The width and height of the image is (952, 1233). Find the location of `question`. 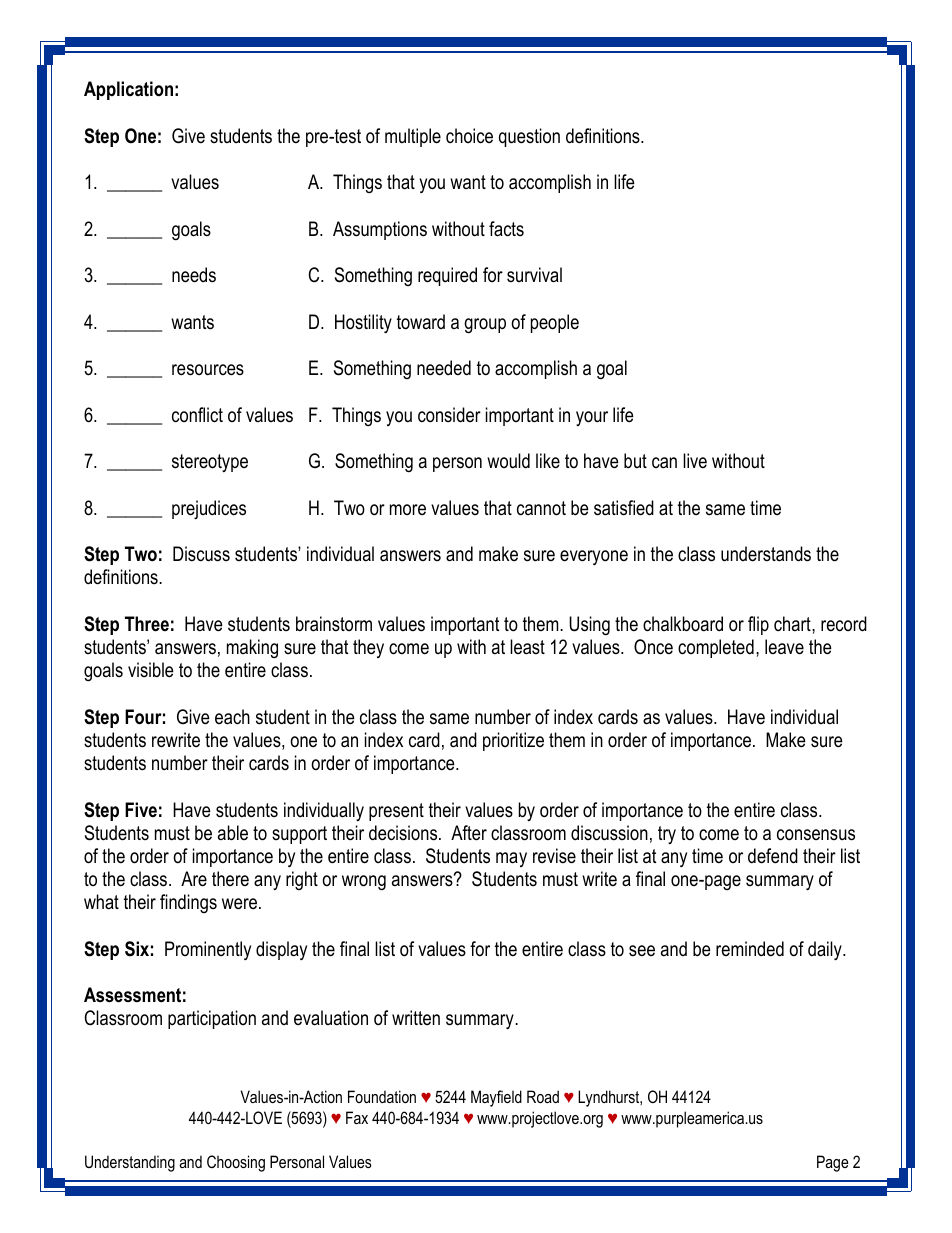

question is located at coordinates (529, 137).
